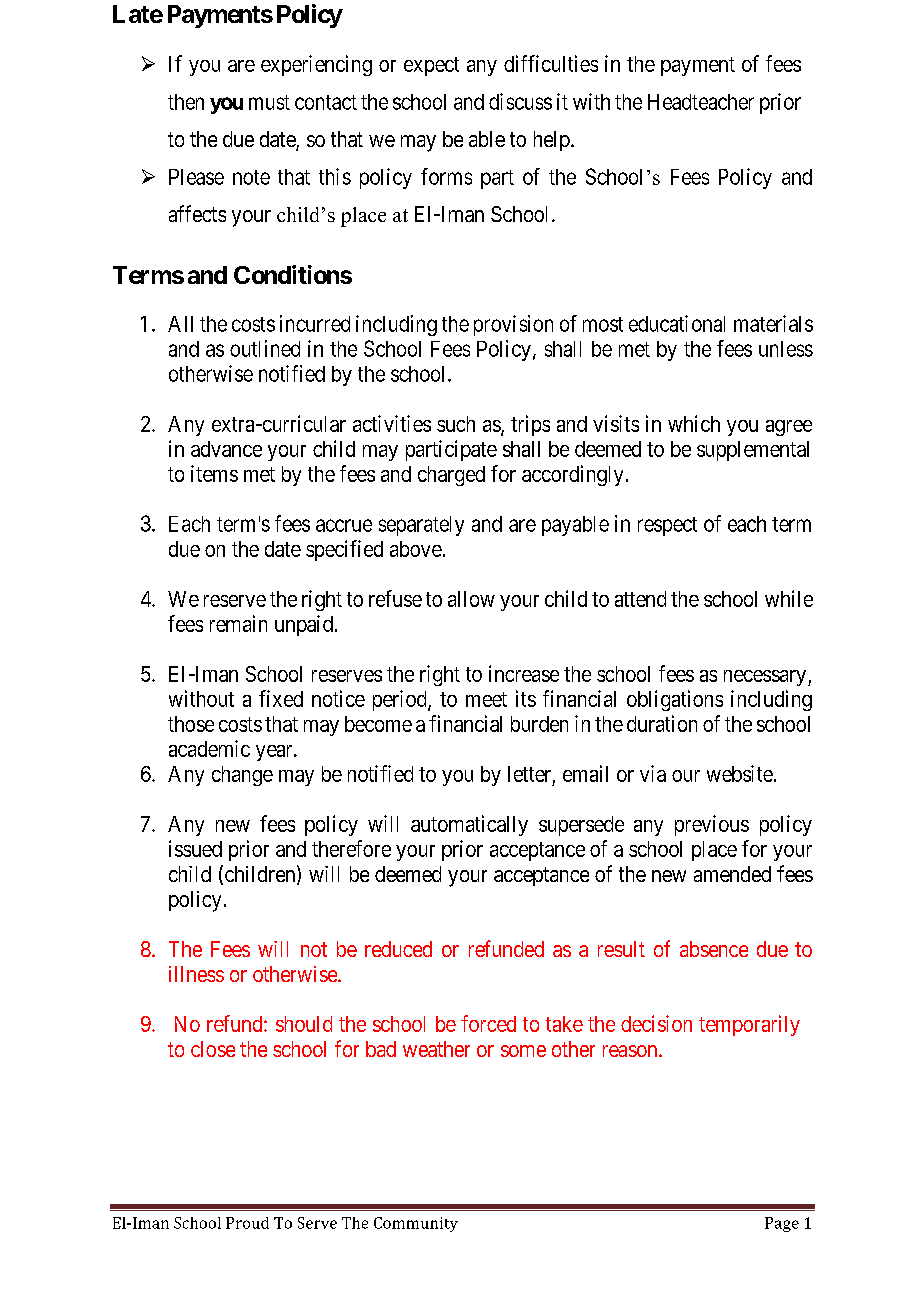 Image resolution: width=924 pixels, height=1308 pixels. Describe the element at coordinates (247, 1223) in the image. I see `Proud` at that location.
